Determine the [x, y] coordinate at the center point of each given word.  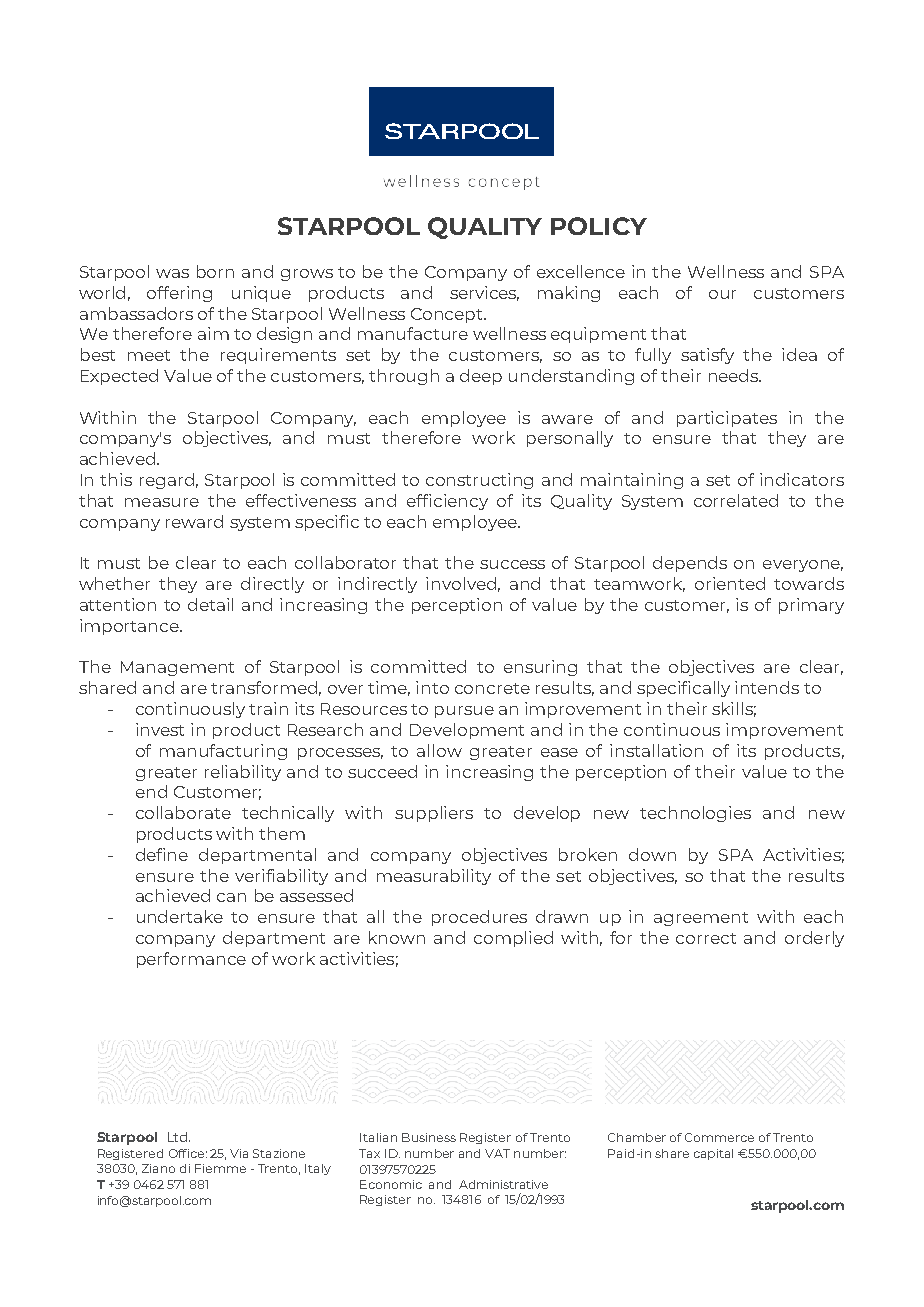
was [172, 273]
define [162, 854]
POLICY [599, 226]
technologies [695, 814]
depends [690, 564]
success [512, 564]
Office [186, 1153]
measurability [434, 877]
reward [194, 521]
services [484, 293]
